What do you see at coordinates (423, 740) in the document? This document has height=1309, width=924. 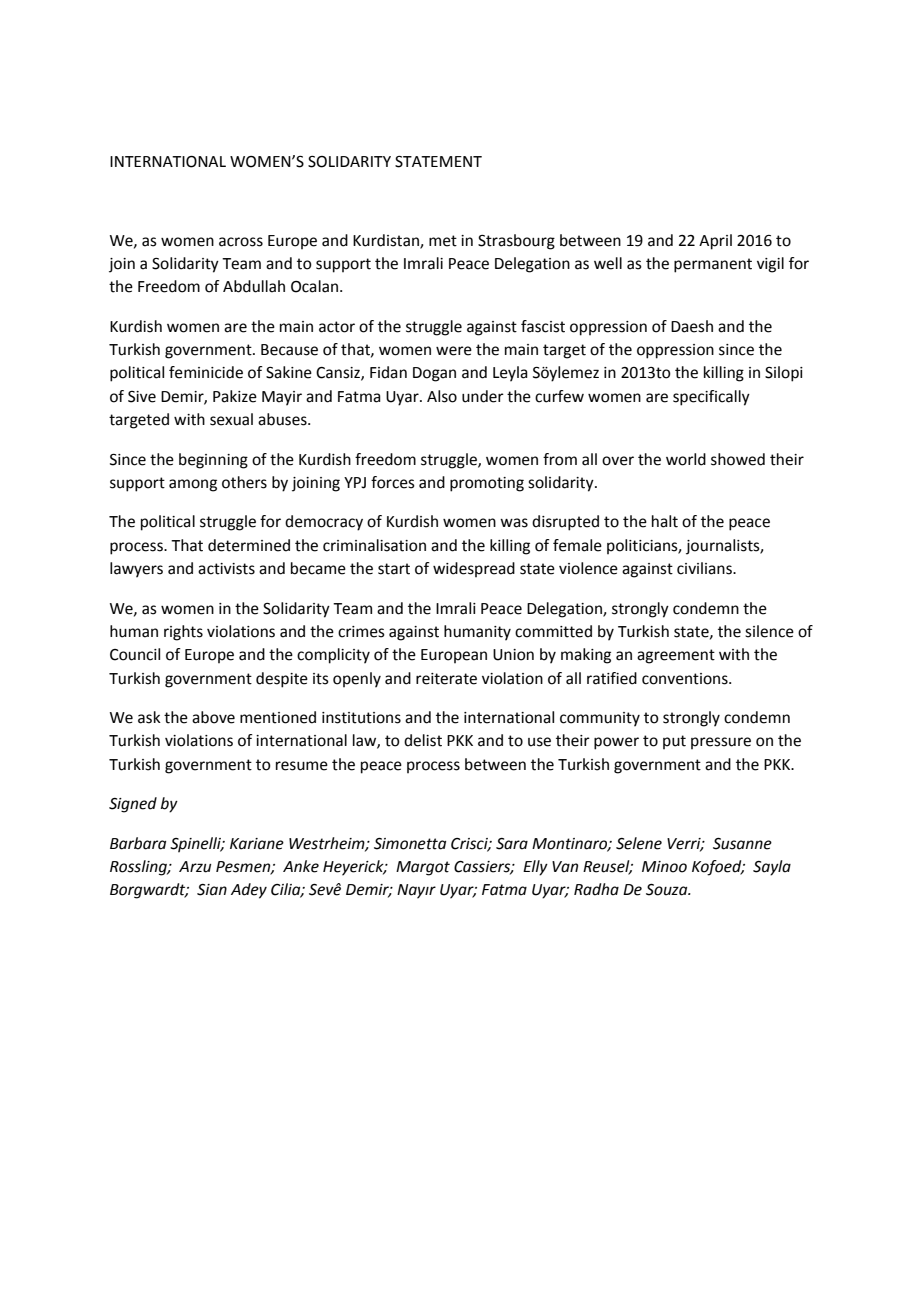 I see `delist` at bounding box center [423, 740].
